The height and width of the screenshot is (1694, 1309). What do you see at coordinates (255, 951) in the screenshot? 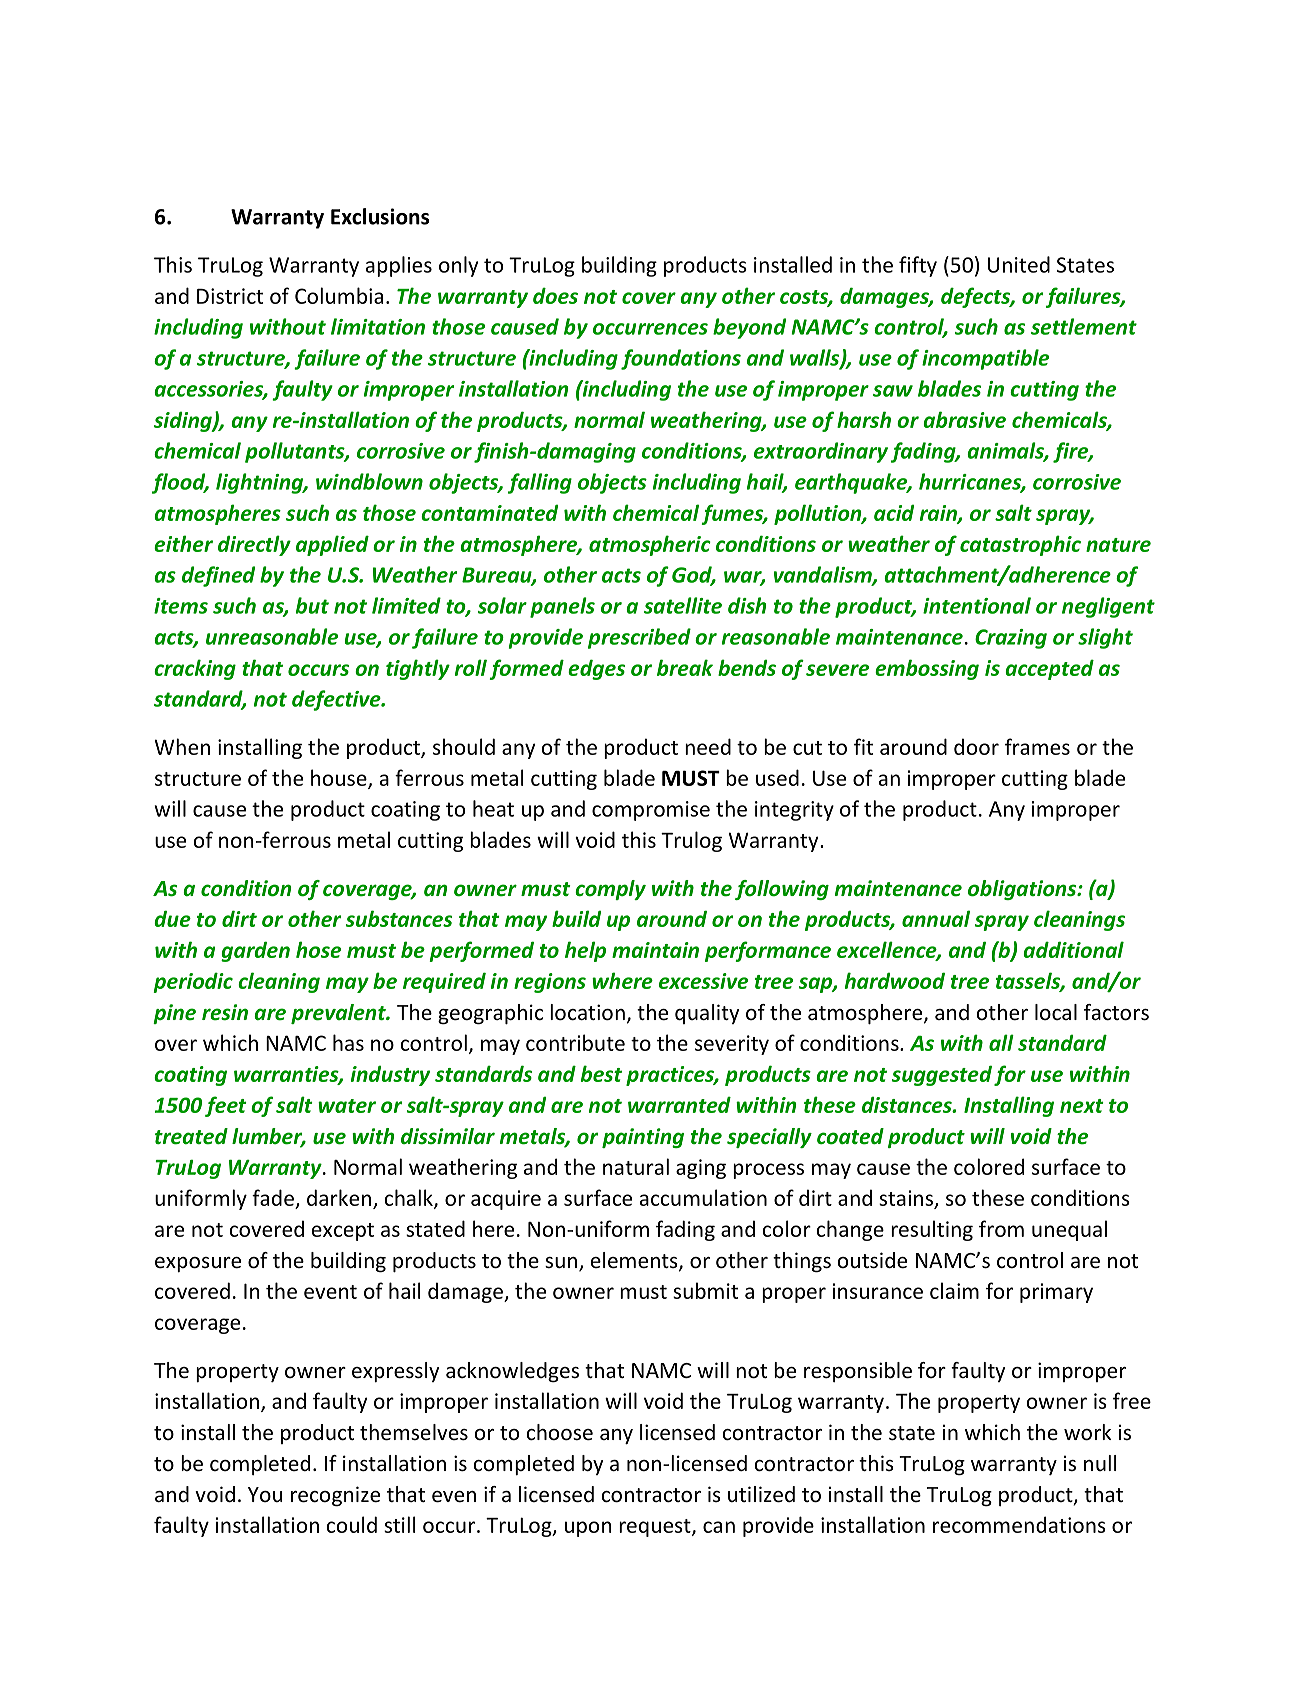
I see `garden` at bounding box center [255, 951].
